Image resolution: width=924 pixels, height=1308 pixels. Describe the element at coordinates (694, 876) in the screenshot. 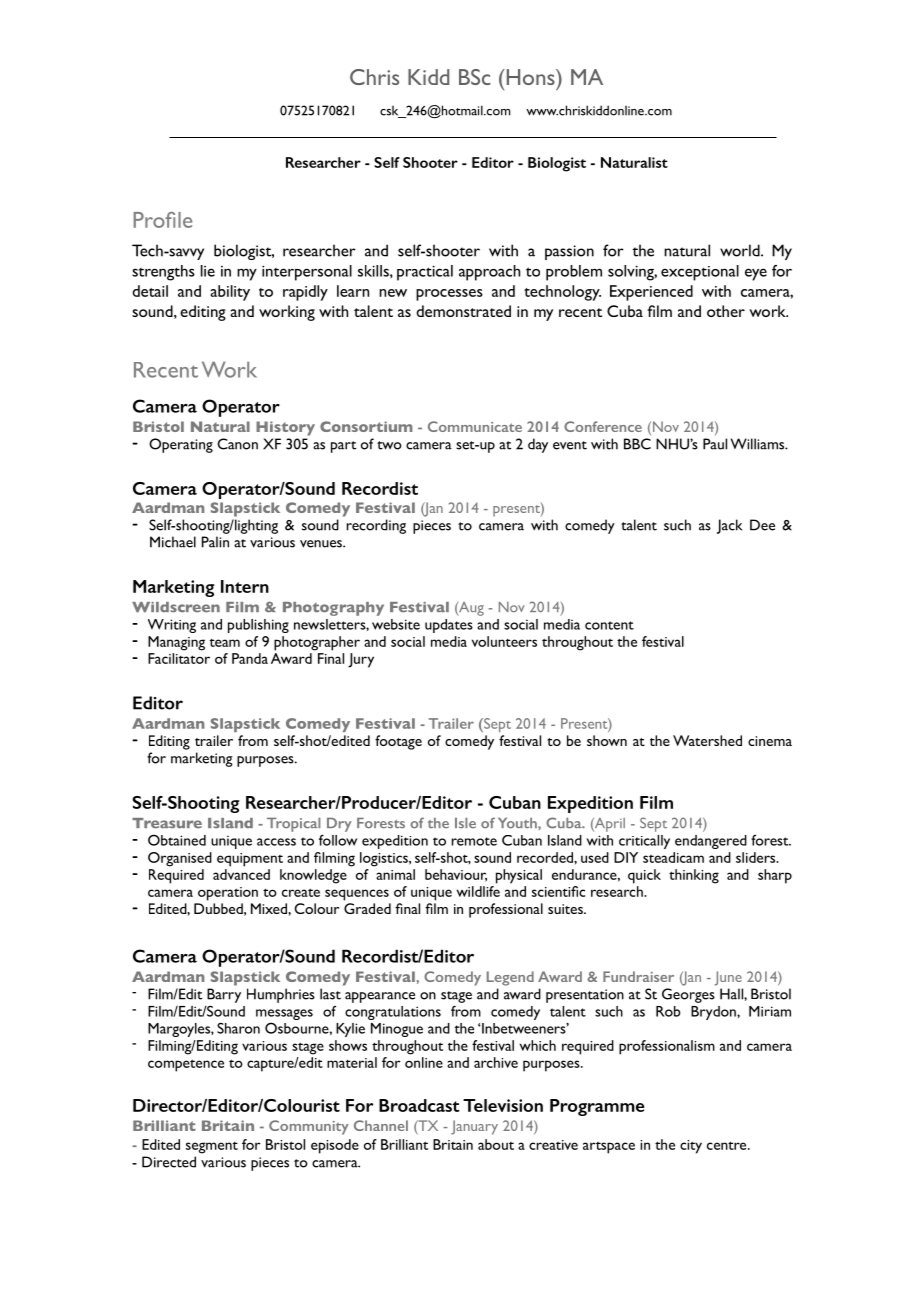

I see `thinking` at that location.
